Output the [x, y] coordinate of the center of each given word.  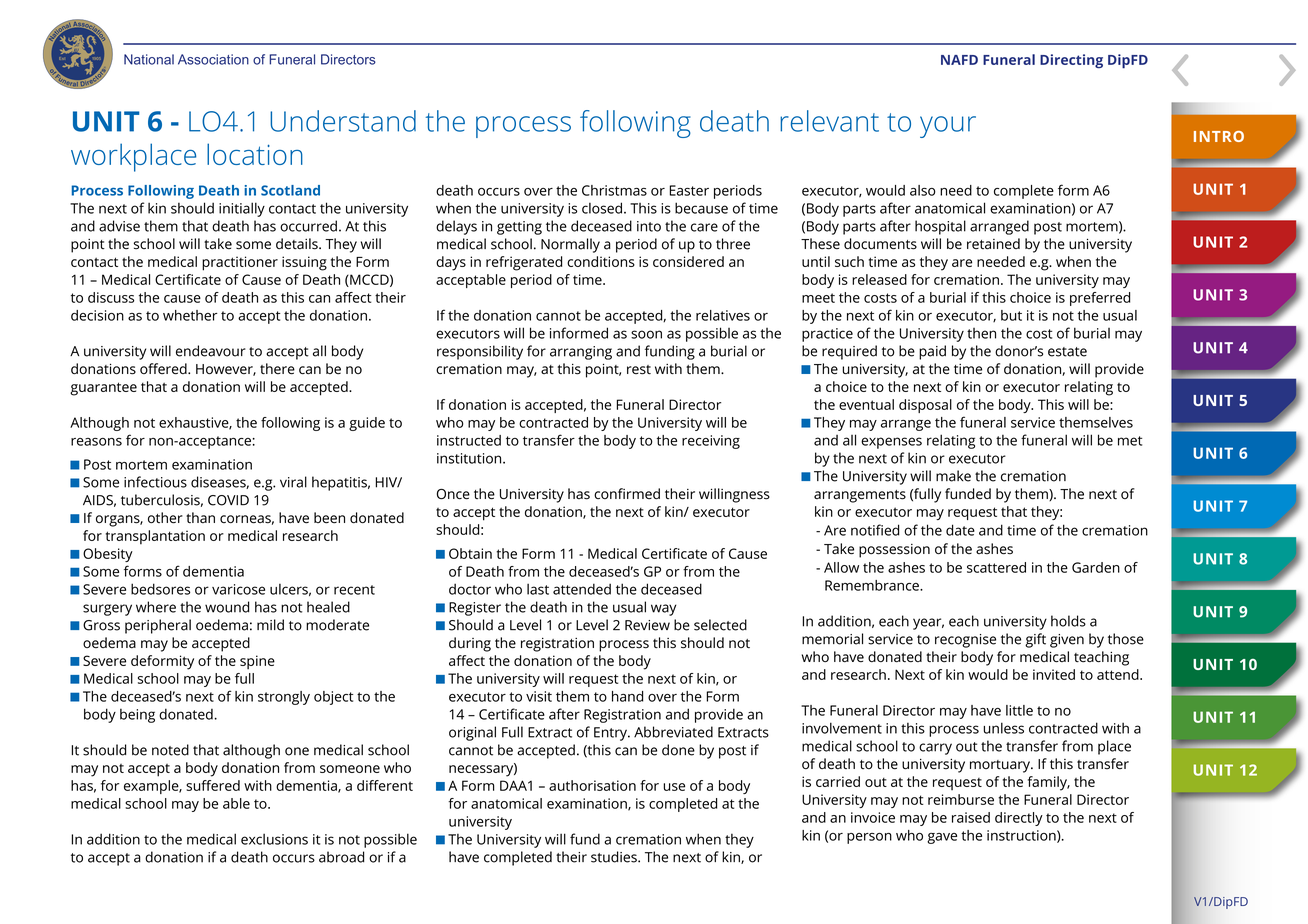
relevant [829, 121]
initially [242, 209]
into [649, 226]
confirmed [627, 494]
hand [627, 696]
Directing [1071, 61]
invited [1054, 674]
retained [993, 244]
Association [213, 59]
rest [639, 370]
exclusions [274, 839]
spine [257, 662]
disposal [925, 406]
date [960, 530]
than [200, 517]
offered [164, 369]
